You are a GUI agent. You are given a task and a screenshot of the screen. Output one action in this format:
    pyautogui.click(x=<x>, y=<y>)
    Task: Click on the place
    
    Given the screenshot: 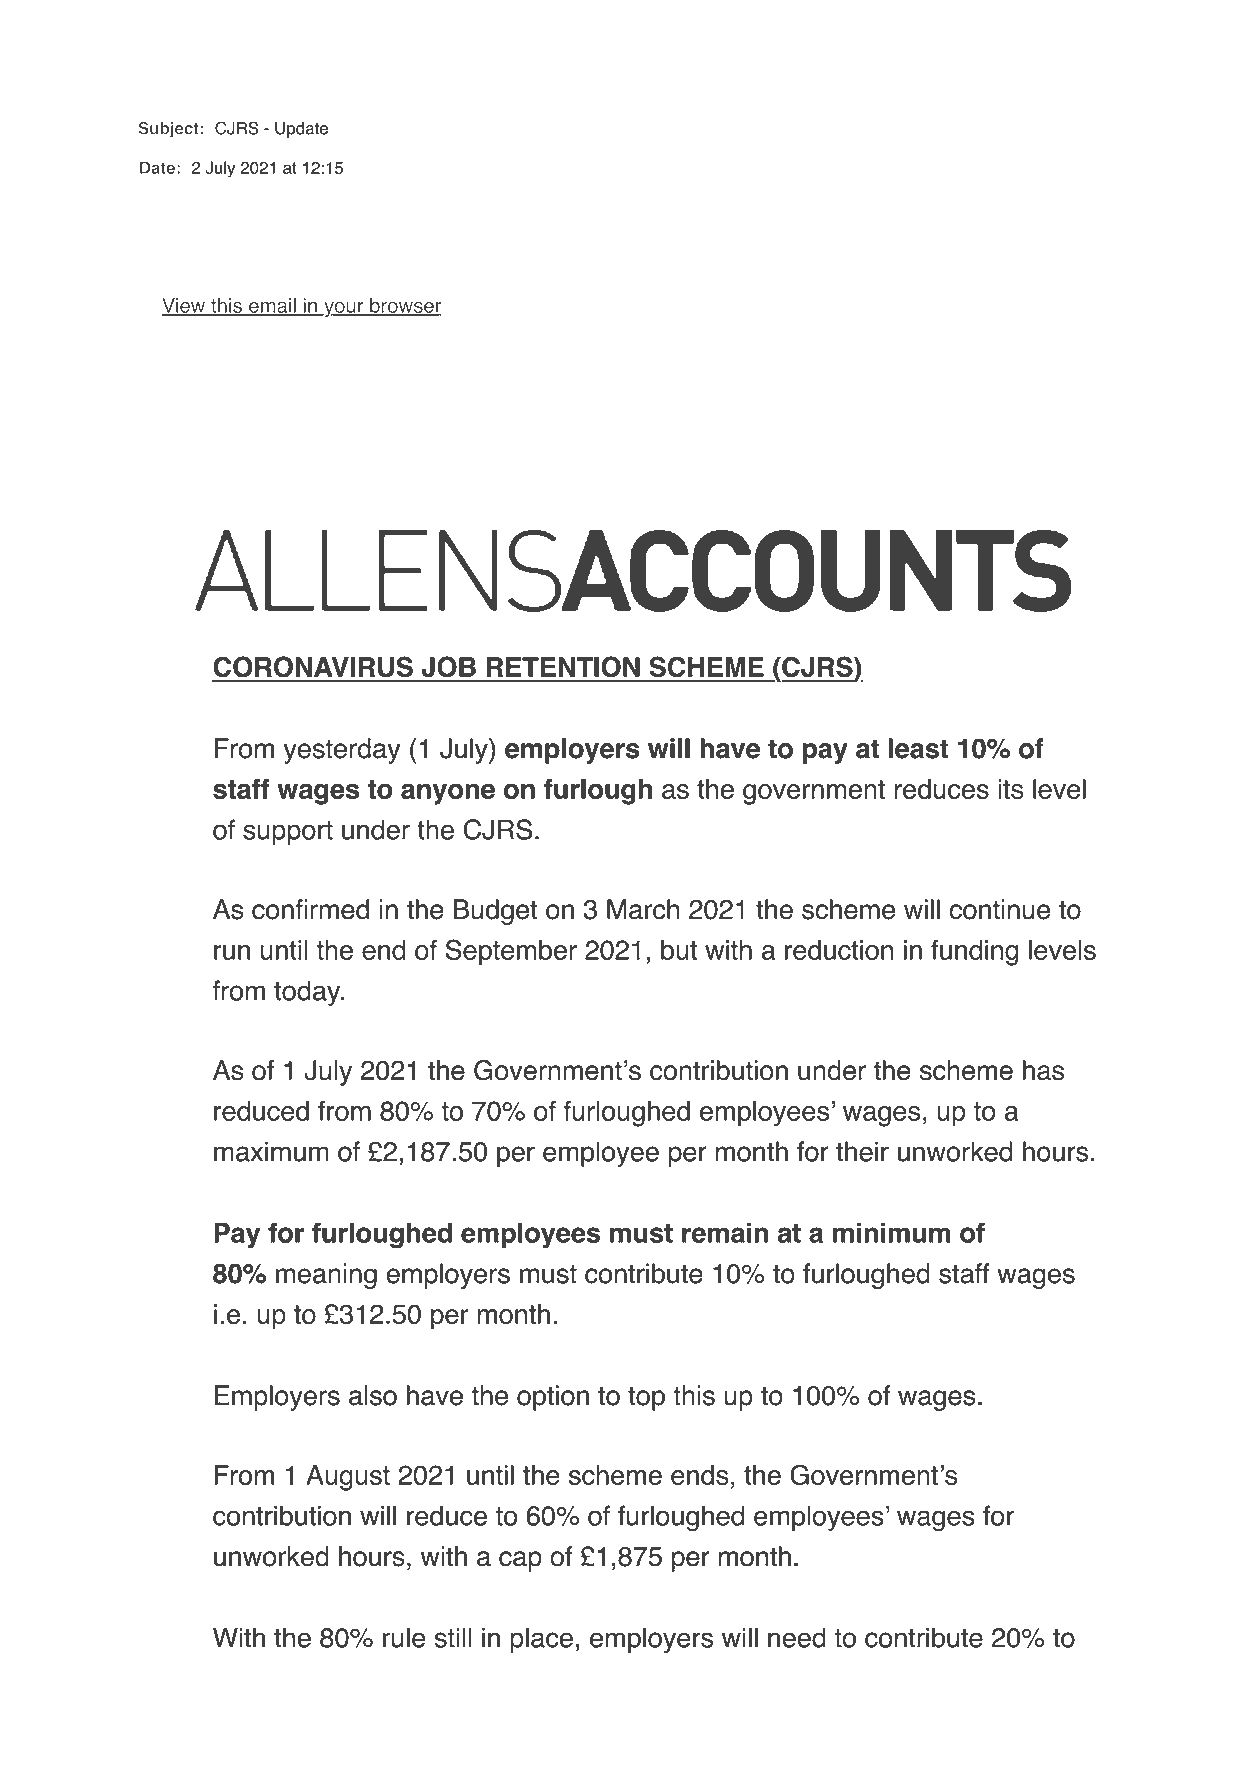 What is the action you would take?
    pyautogui.click(x=541, y=1640)
